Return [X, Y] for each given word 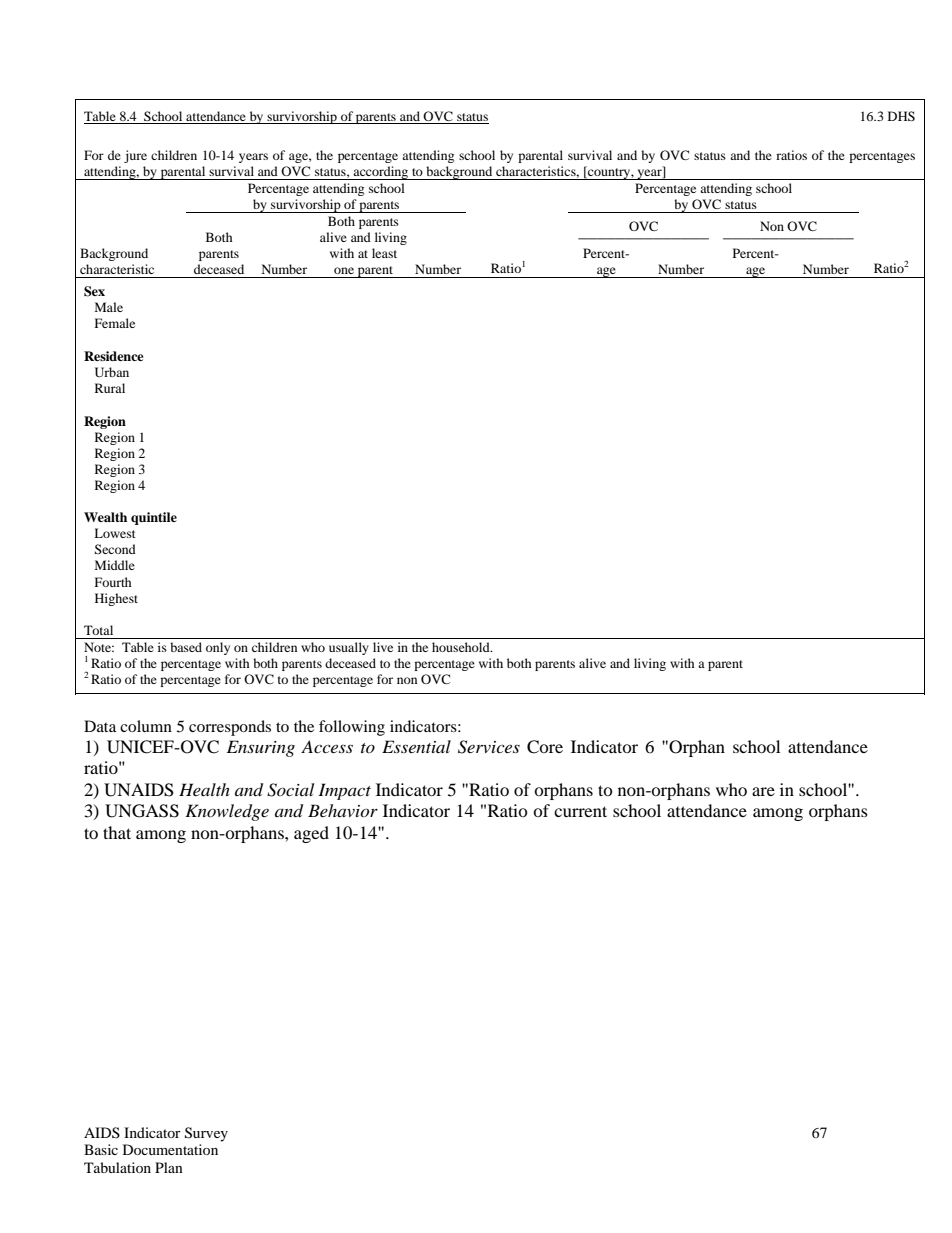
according [381, 173]
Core [545, 747]
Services [489, 747]
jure [135, 156]
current [580, 811]
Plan [169, 1167]
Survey [206, 1134]
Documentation [170, 1149]
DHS [901, 116]
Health [204, 789]
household [462, 647]
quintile [154, 518]
